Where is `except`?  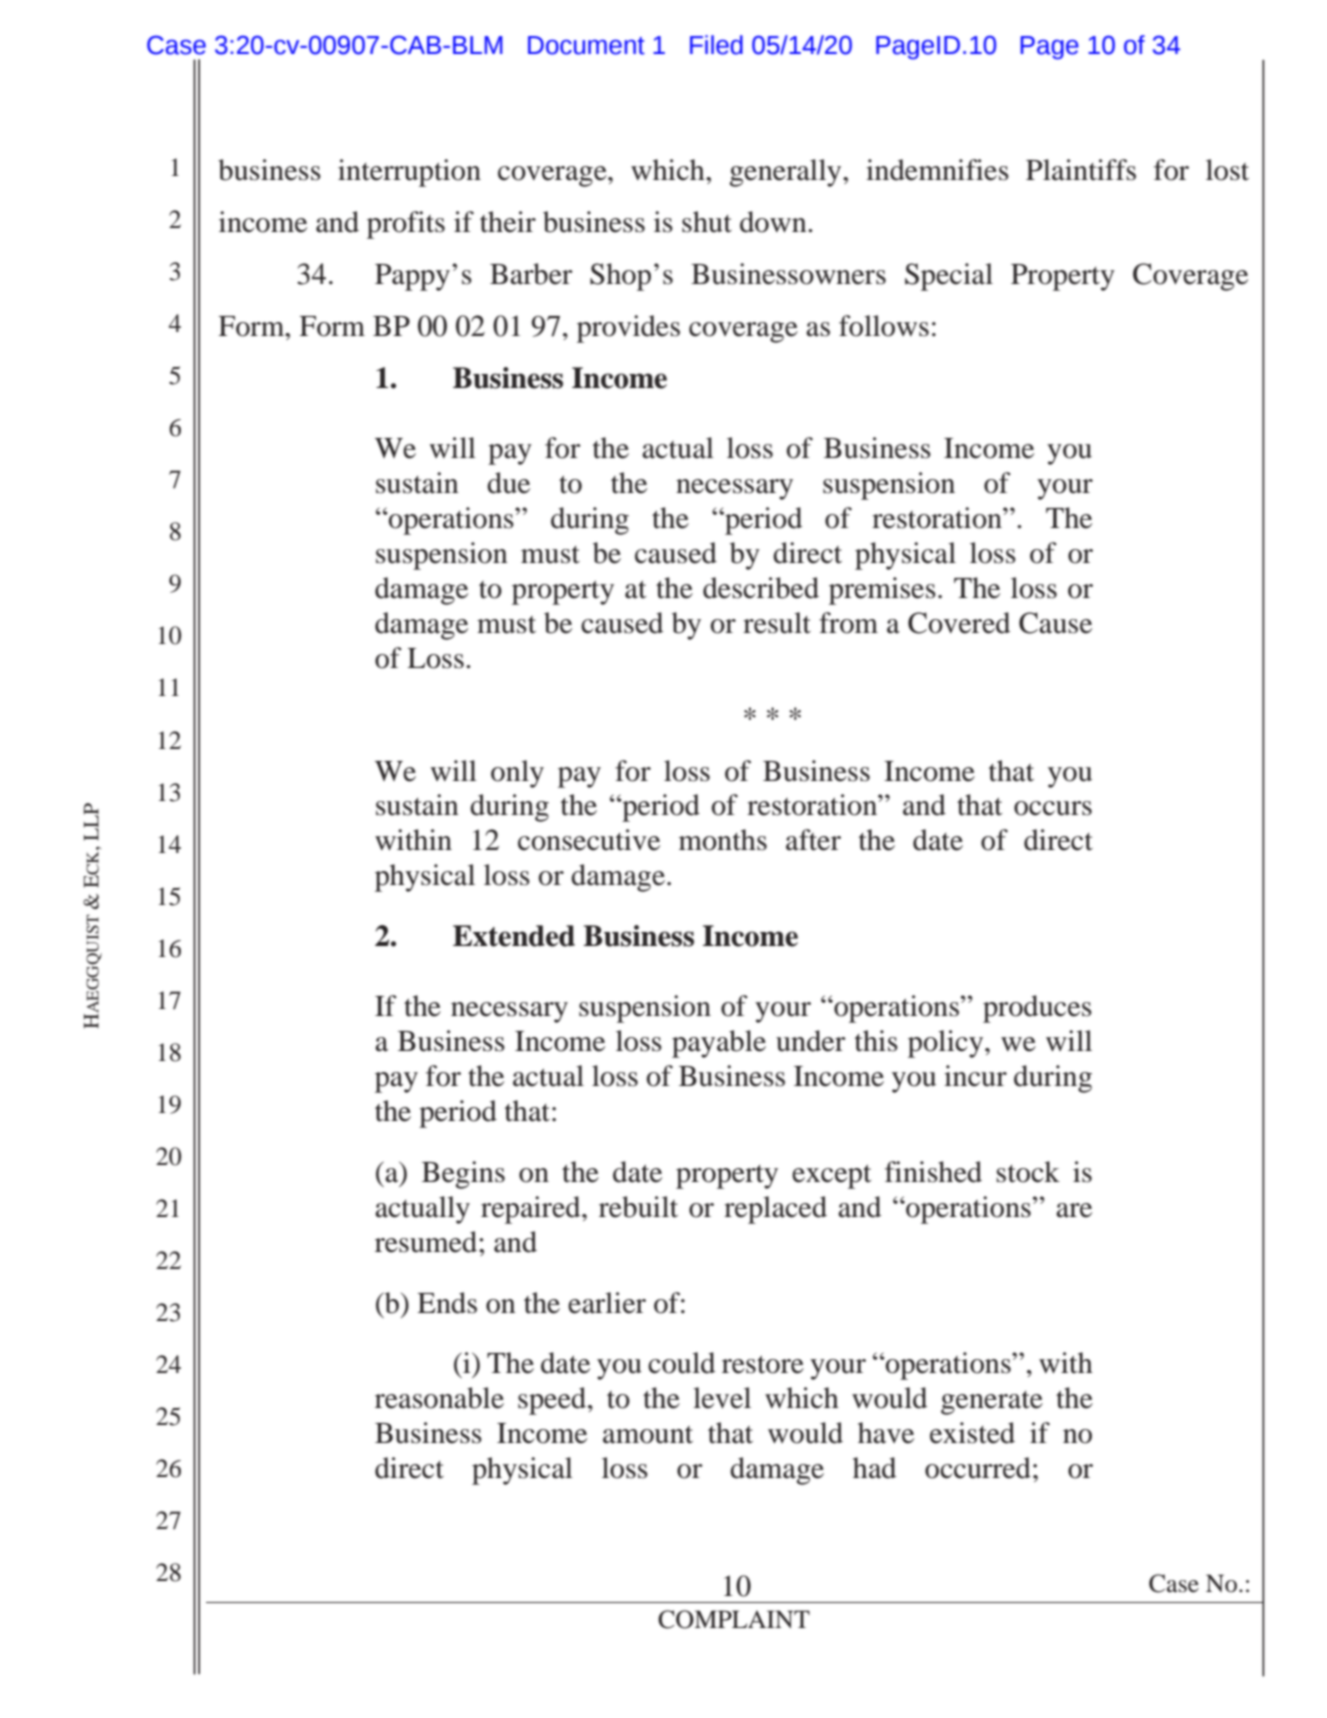
except is located at coordinates (832, 1177).
